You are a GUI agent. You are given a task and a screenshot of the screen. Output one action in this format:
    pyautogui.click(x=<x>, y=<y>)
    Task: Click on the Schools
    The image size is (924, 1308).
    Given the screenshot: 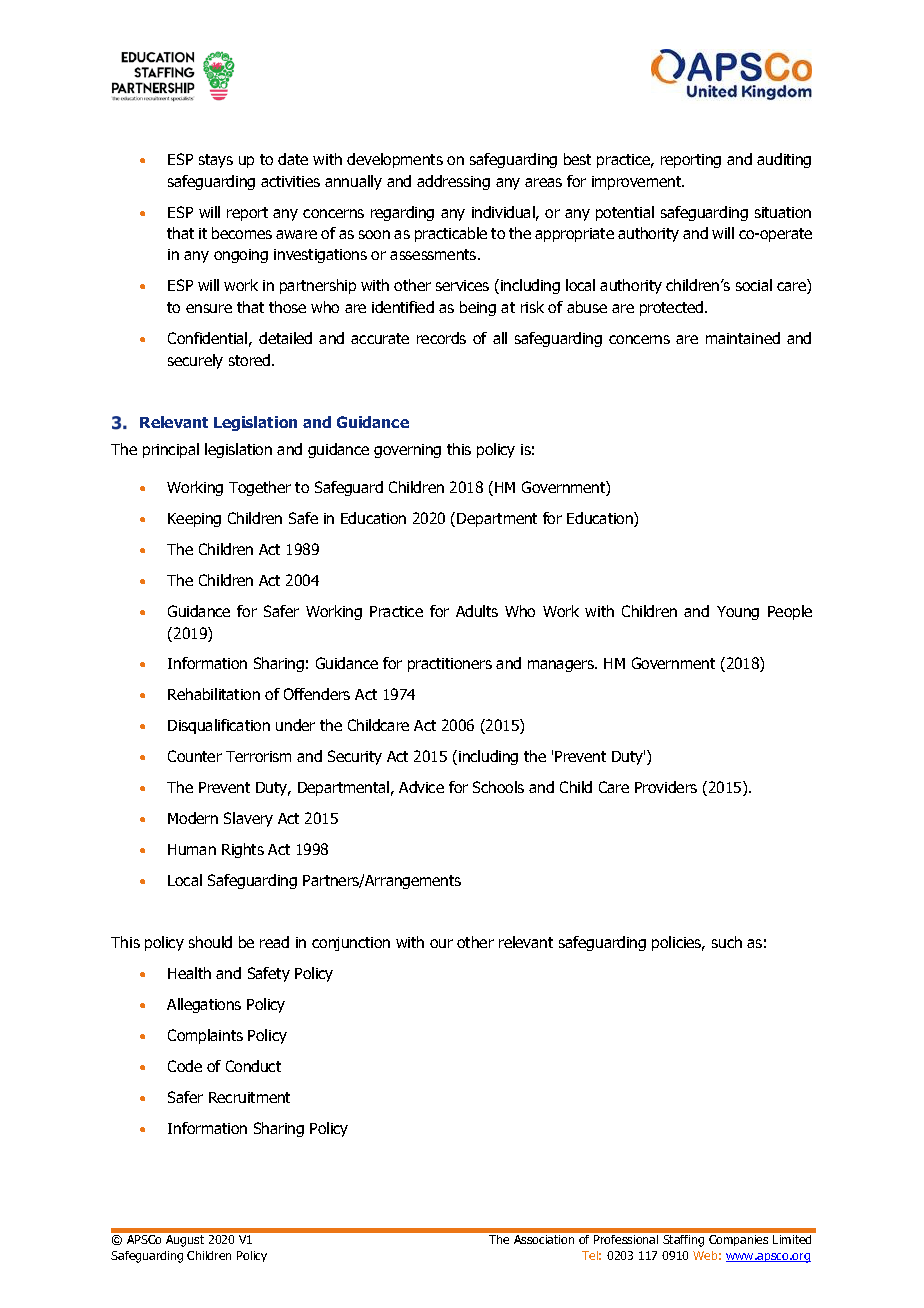 What is the action you would take?
    pyautogui.click(x=498, y=787)
